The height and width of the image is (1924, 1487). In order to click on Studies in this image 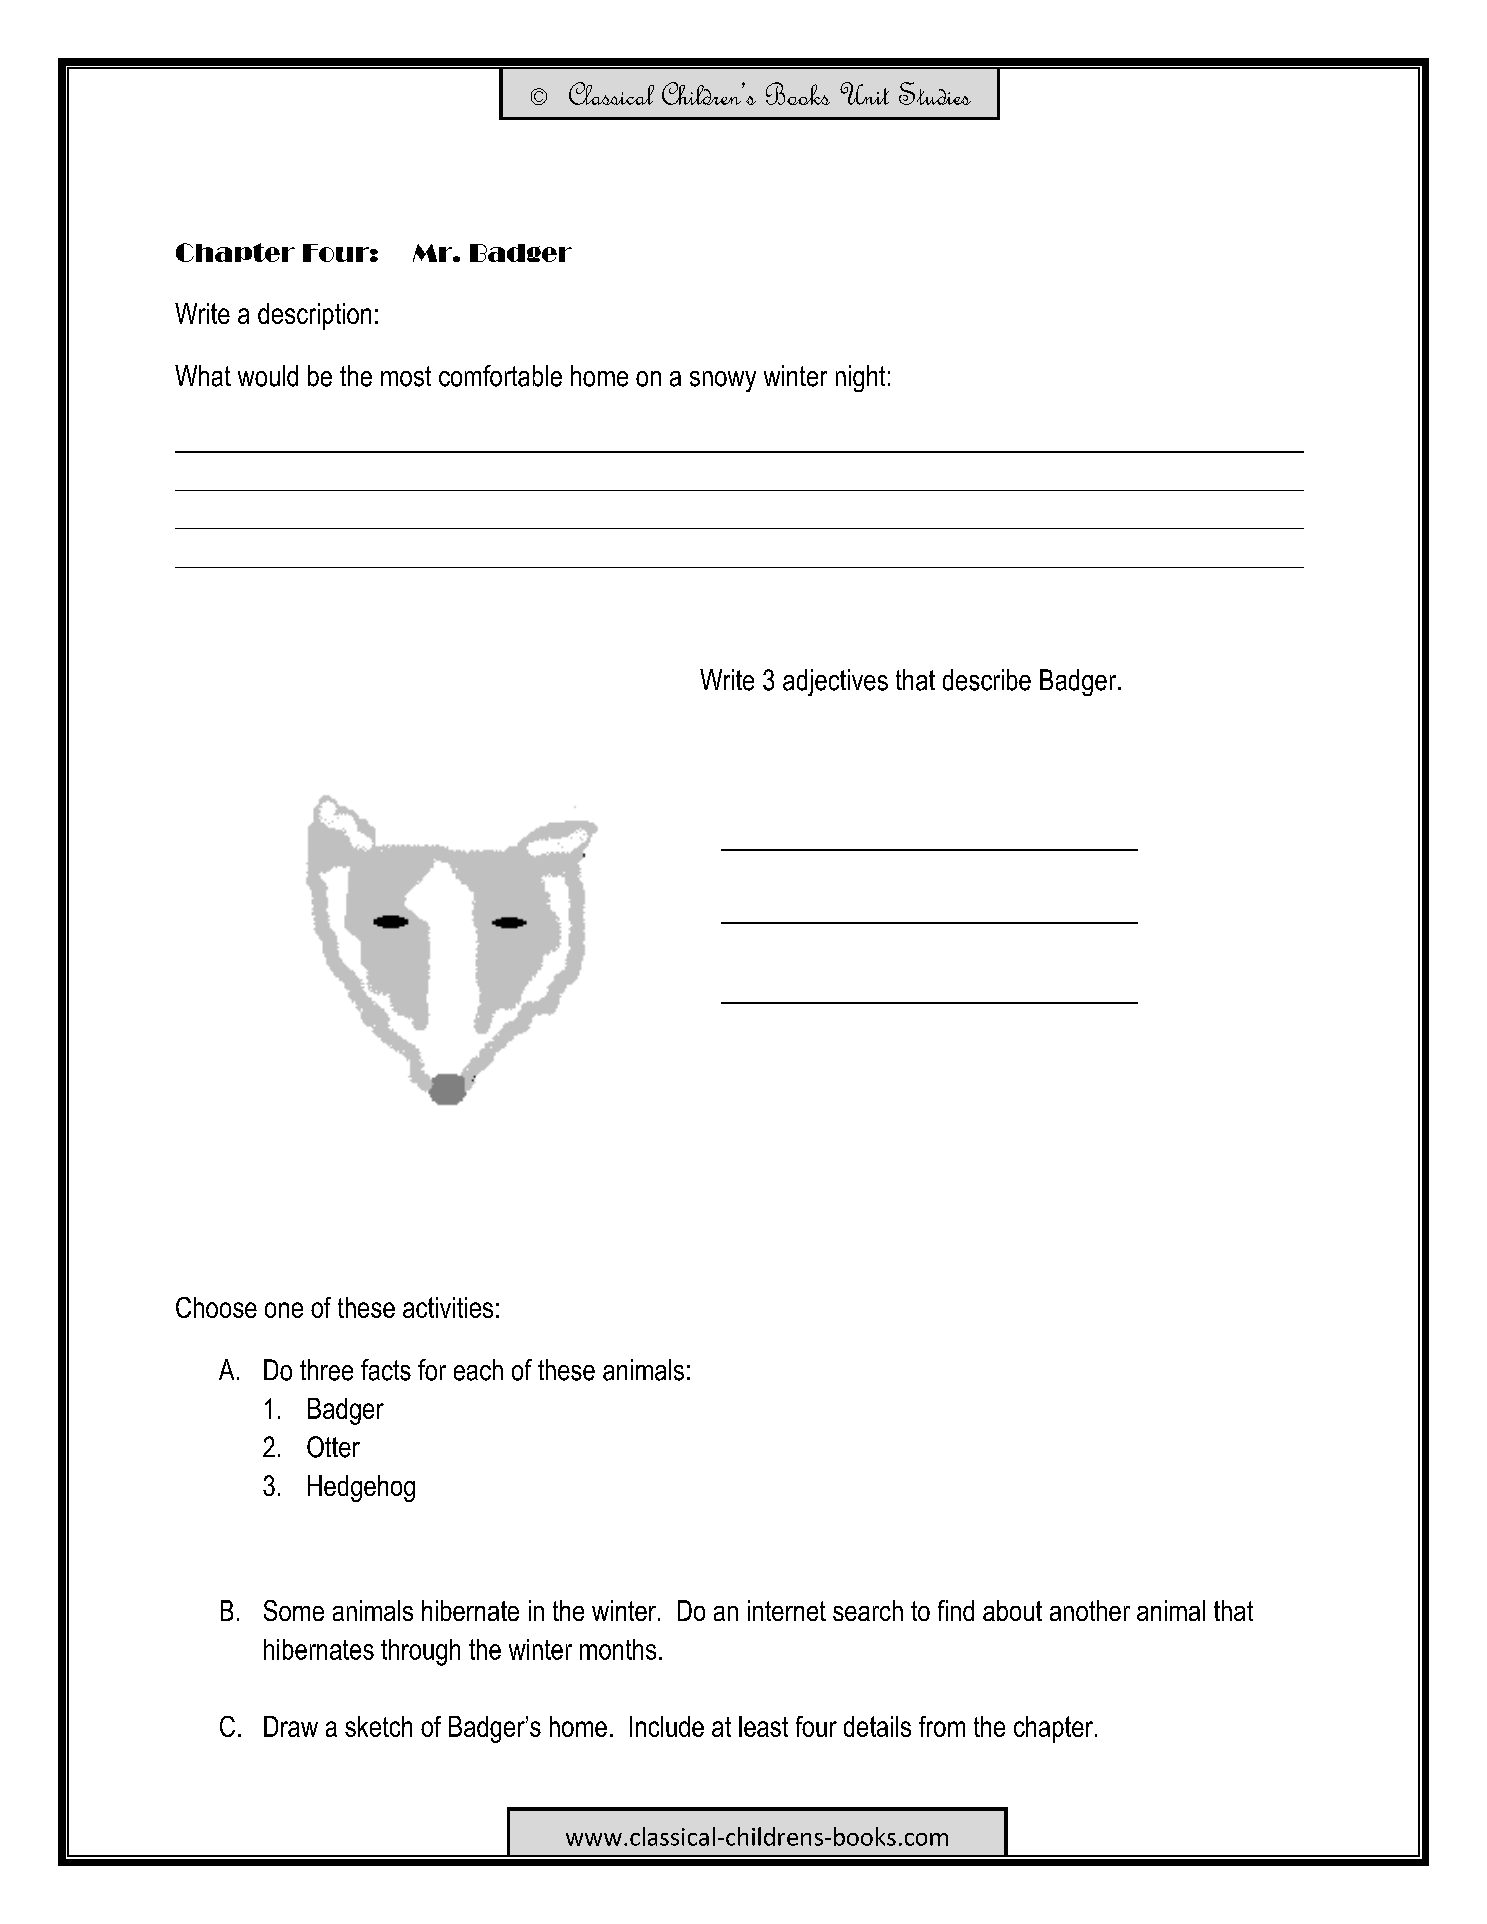, I will do `click(935, 93)`.
